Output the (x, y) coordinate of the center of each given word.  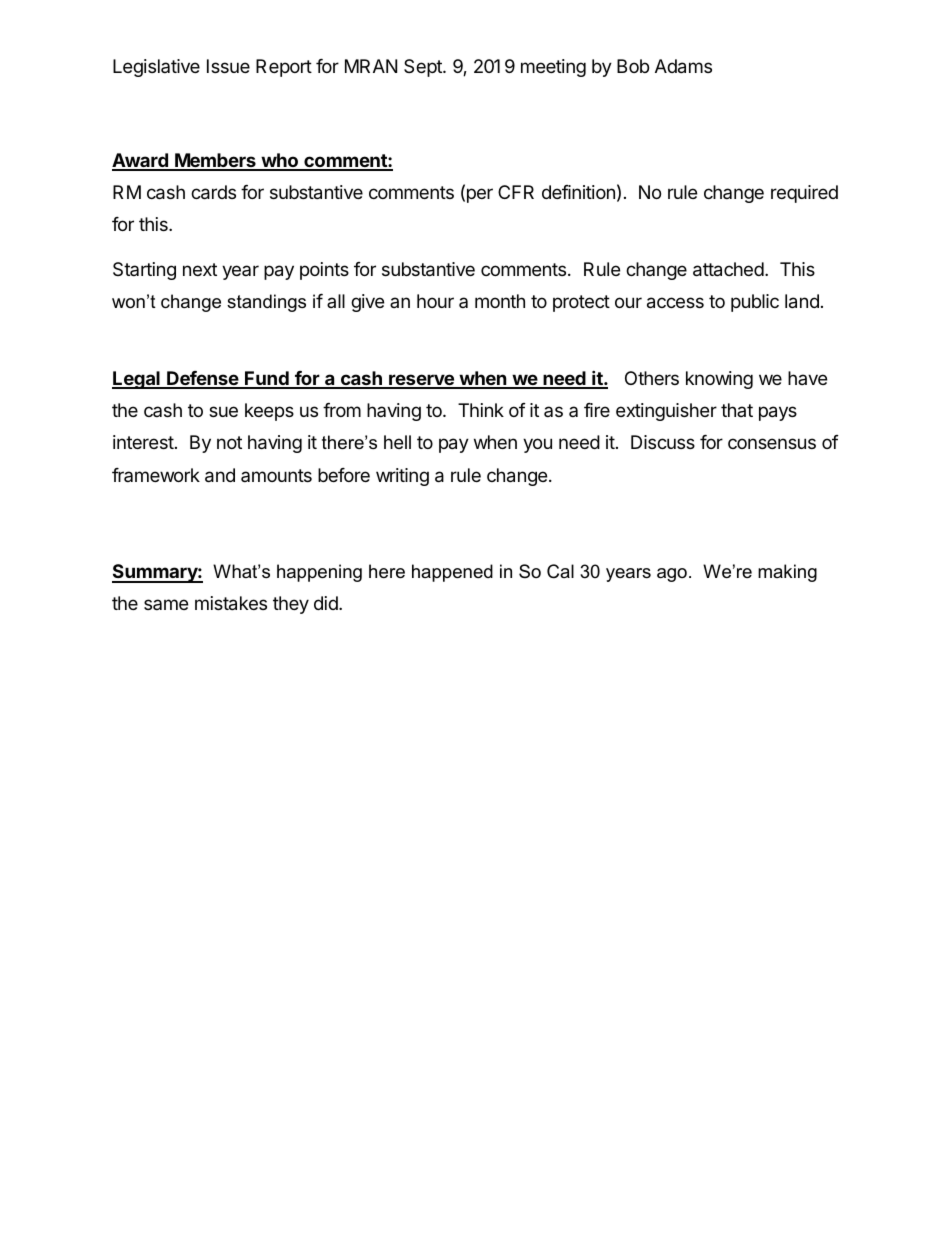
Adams (683, 66)
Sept (424, 68)
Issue (228, 66)
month (500, 301)
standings (266, 303)
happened (452, 573)
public (755, 303)
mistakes (231, 603)
